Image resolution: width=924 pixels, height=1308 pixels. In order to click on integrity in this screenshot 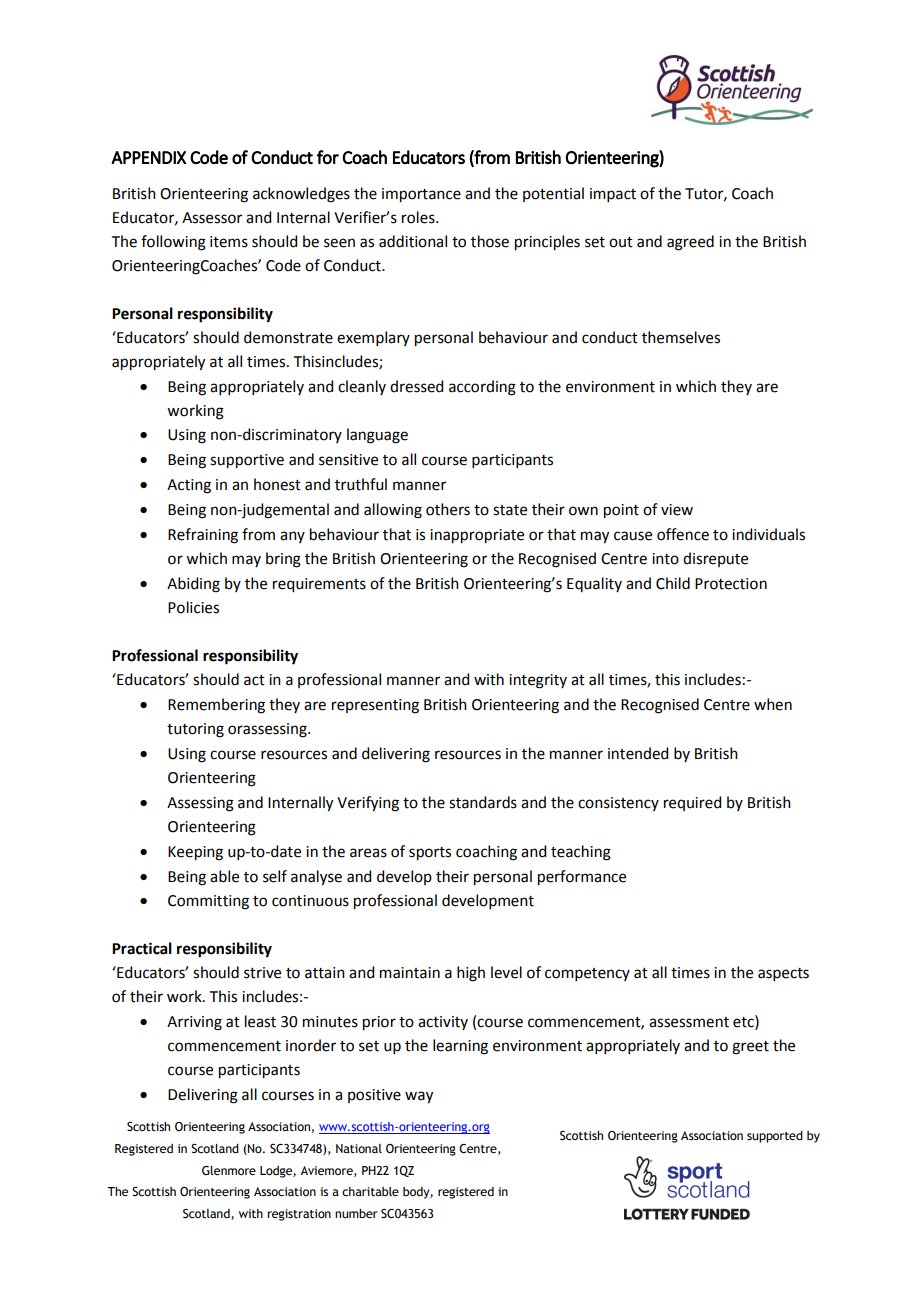, I will do `click(538, 681)`.
